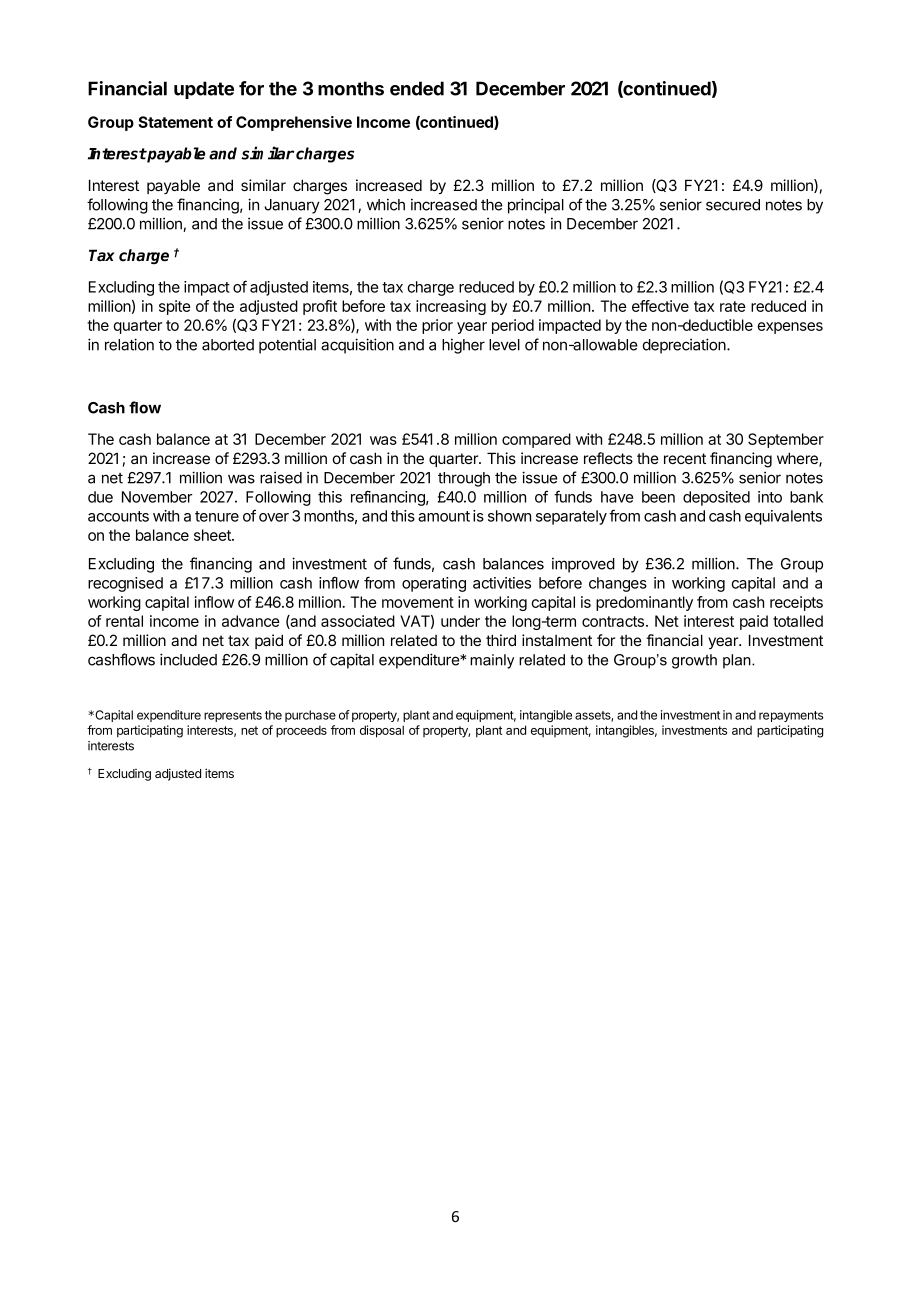 The image size is (924, 1303). I want to click on effective, so click(660, 306).
